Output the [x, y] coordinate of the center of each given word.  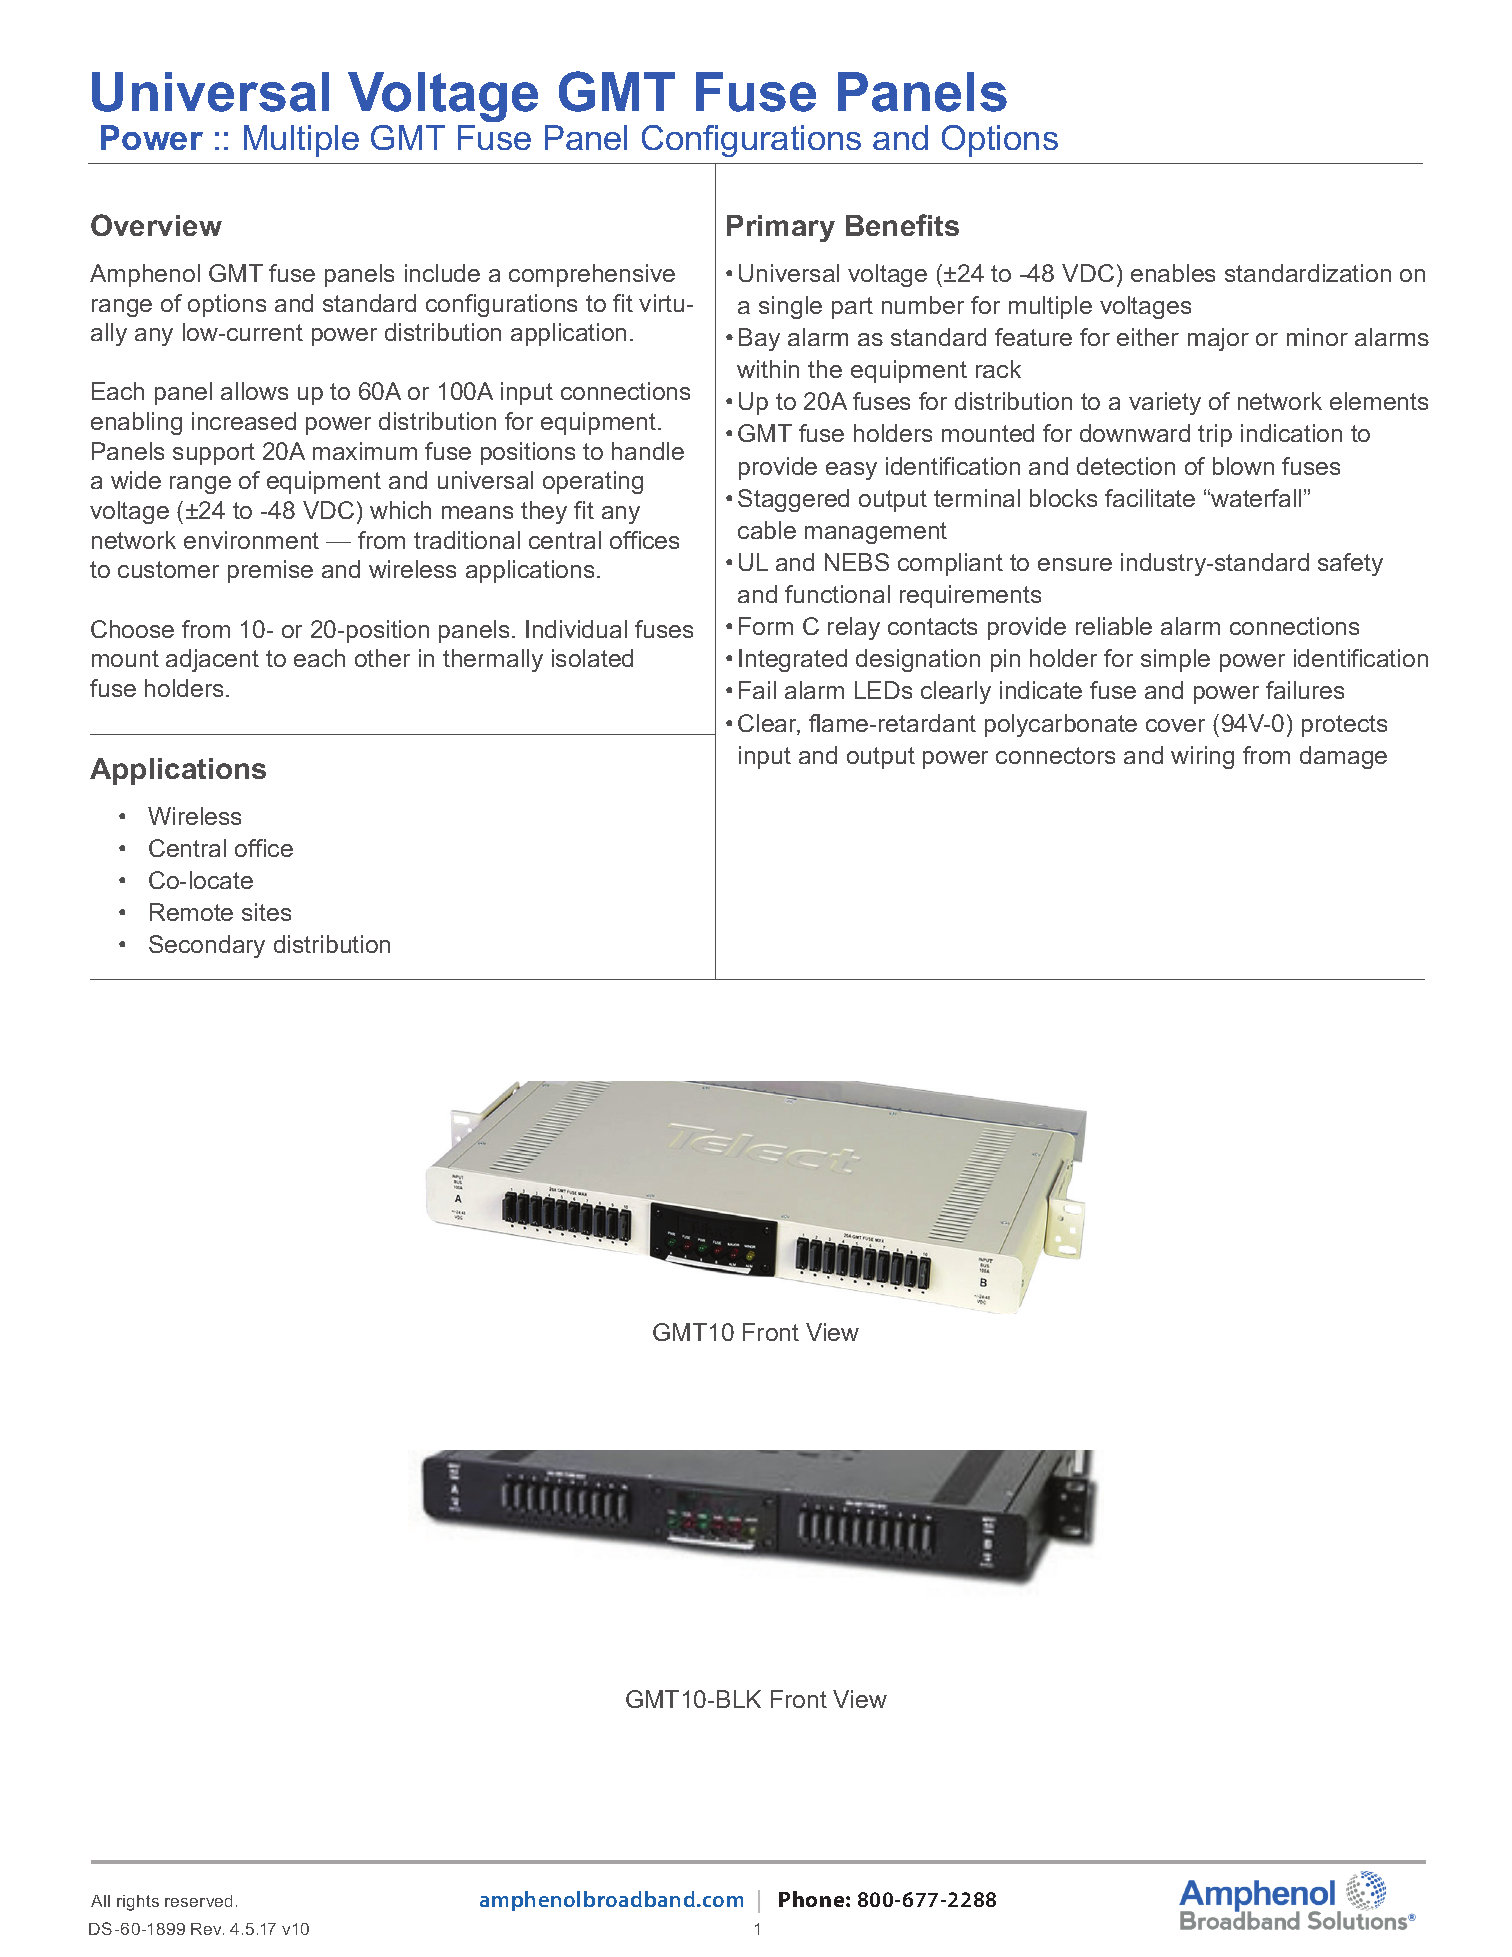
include [442, 273]
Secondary [207, 946]
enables [1173, 273]
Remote [191, 912]
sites [266, 912]
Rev [207, 1929]
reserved [198, 1901]
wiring [1202, 757]
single [790, 307]
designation [918, 660]
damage [1343, 757]
